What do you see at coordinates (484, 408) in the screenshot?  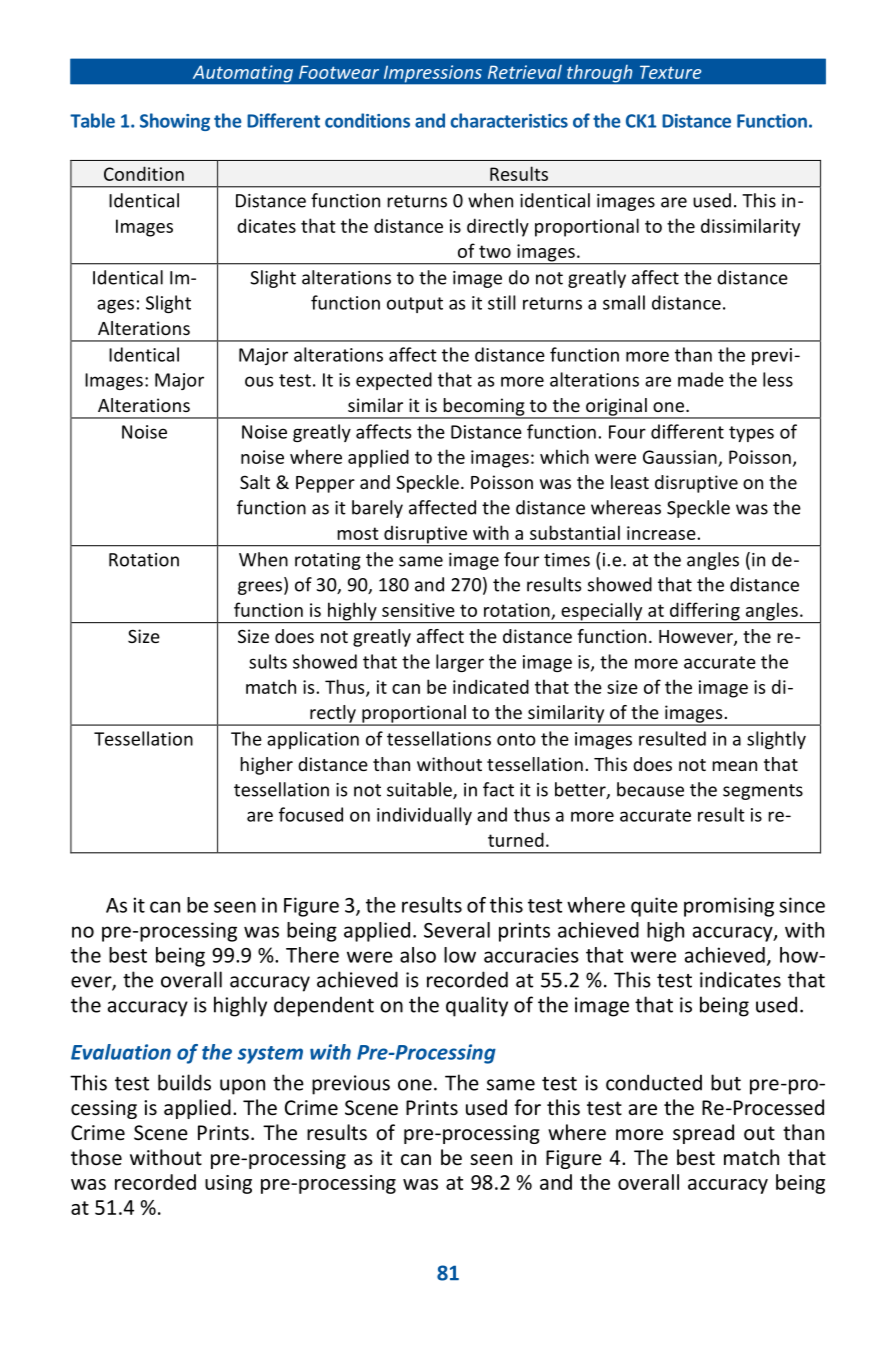 I see `becoming` at bounding box center [484, 408].
